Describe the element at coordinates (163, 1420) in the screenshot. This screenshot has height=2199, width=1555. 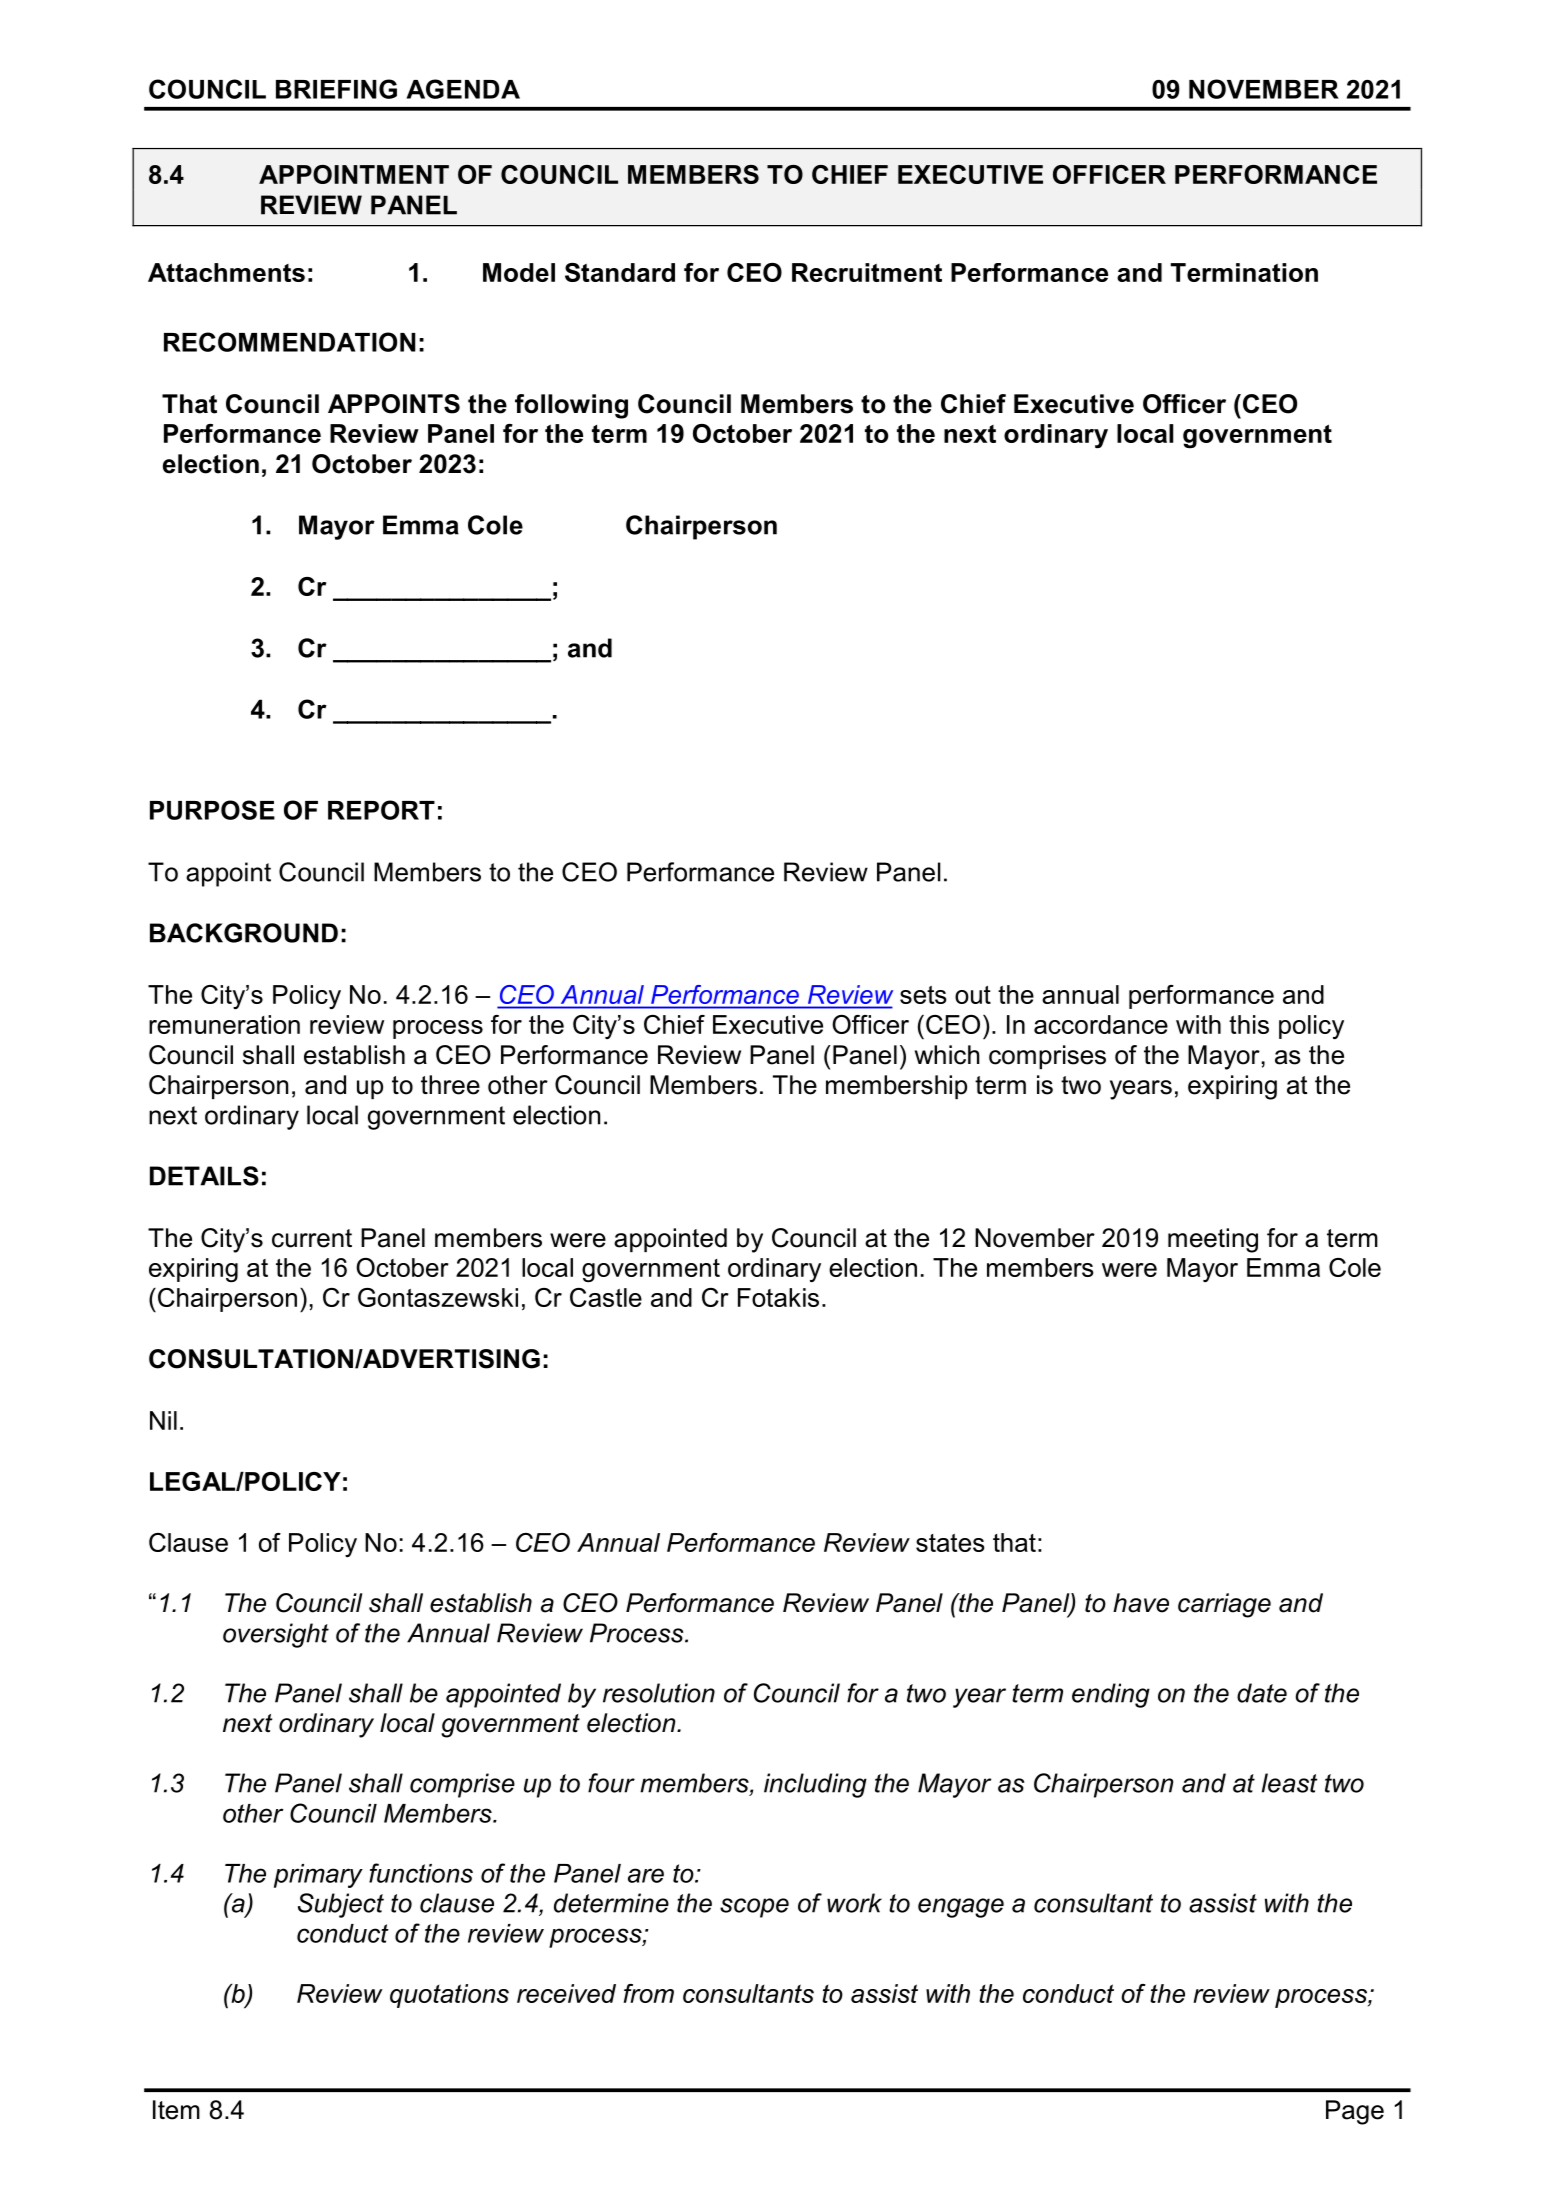
I see `Nil` at that location.
